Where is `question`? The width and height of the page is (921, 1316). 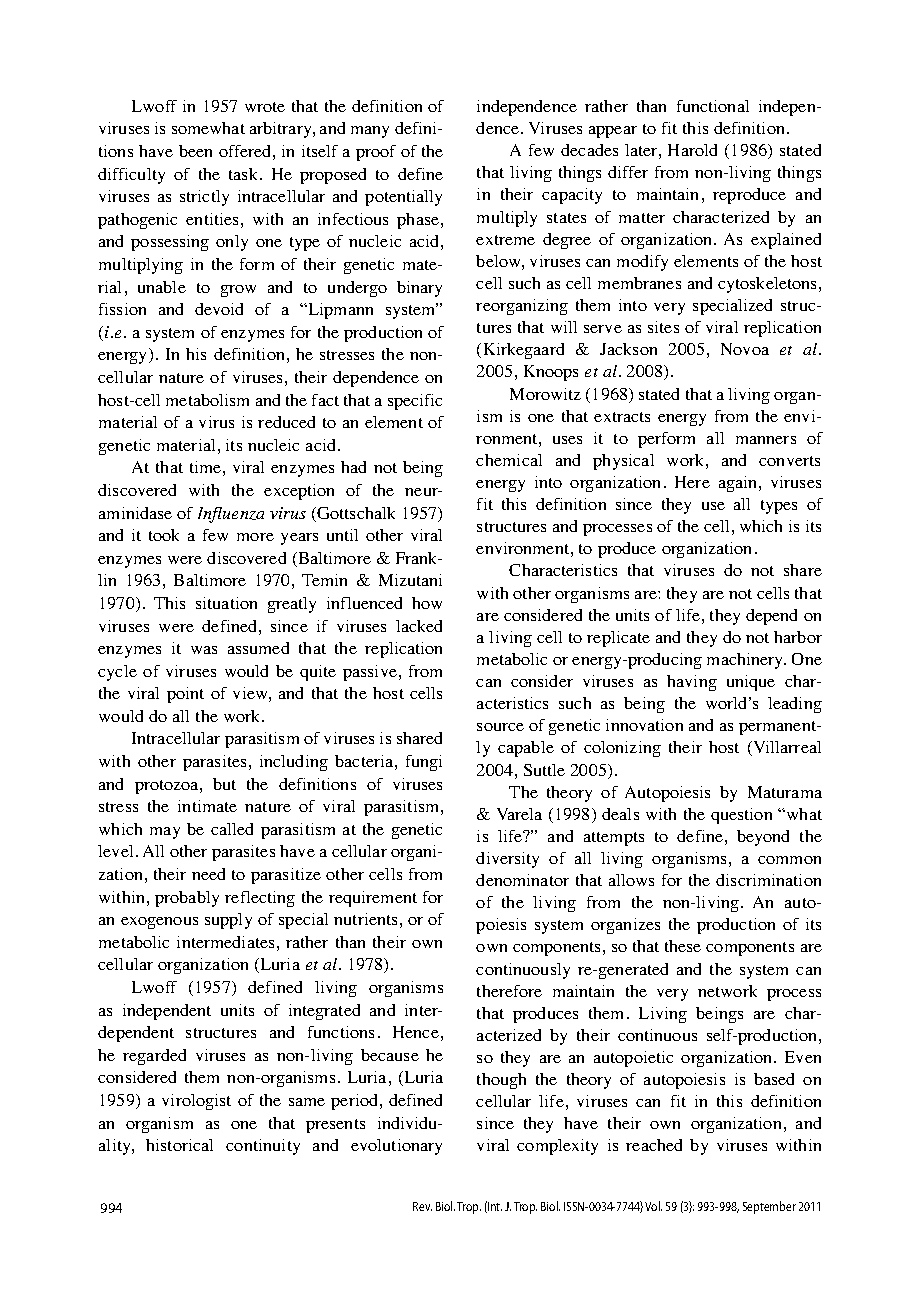 question is located at coordinates (741, 816).
